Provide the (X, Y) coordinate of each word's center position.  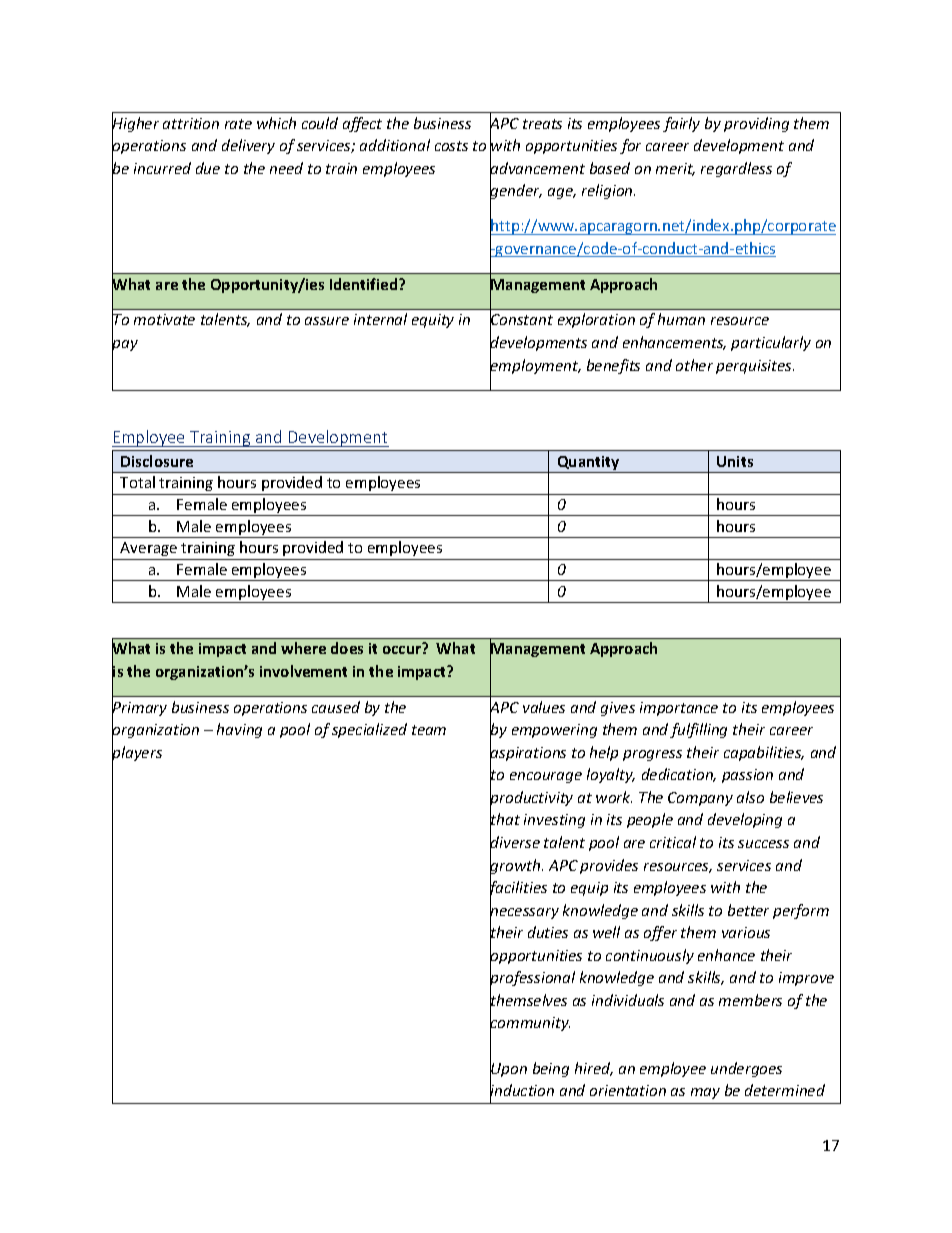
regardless (736, 169)
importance (679, 709)
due (208, 168)
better (748, 910)
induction (522, 1091)
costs (451, 146)
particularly (771, 343)
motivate (164, 319)
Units (735, 461)
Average (148, 549)
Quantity (588, 464)
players (137, 754)
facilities (518, 889)
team (429, 730)
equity (433, 321)
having (239, 730)
